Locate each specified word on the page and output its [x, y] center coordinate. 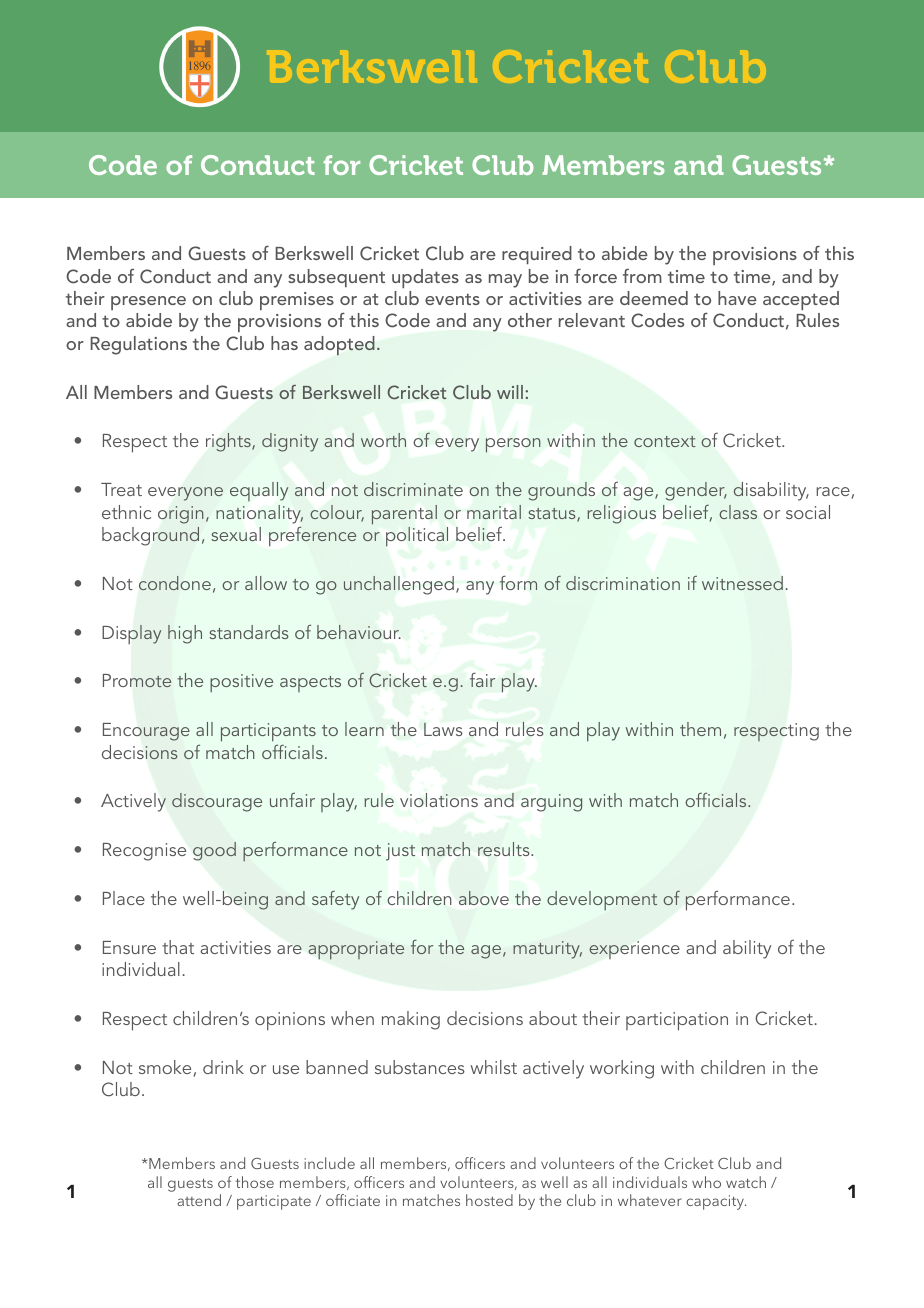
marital [494, 512]
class [738, 512]
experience [634, 950]
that [178, 947]
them [700, 729]
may [505, 281]
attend [199, 1200]
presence [148, 303]
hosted [489, 1200]
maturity [547, 950]
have [737, 298]
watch [746, 1182]
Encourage [146, 732]
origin [180, 515]
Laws [443, 729]
